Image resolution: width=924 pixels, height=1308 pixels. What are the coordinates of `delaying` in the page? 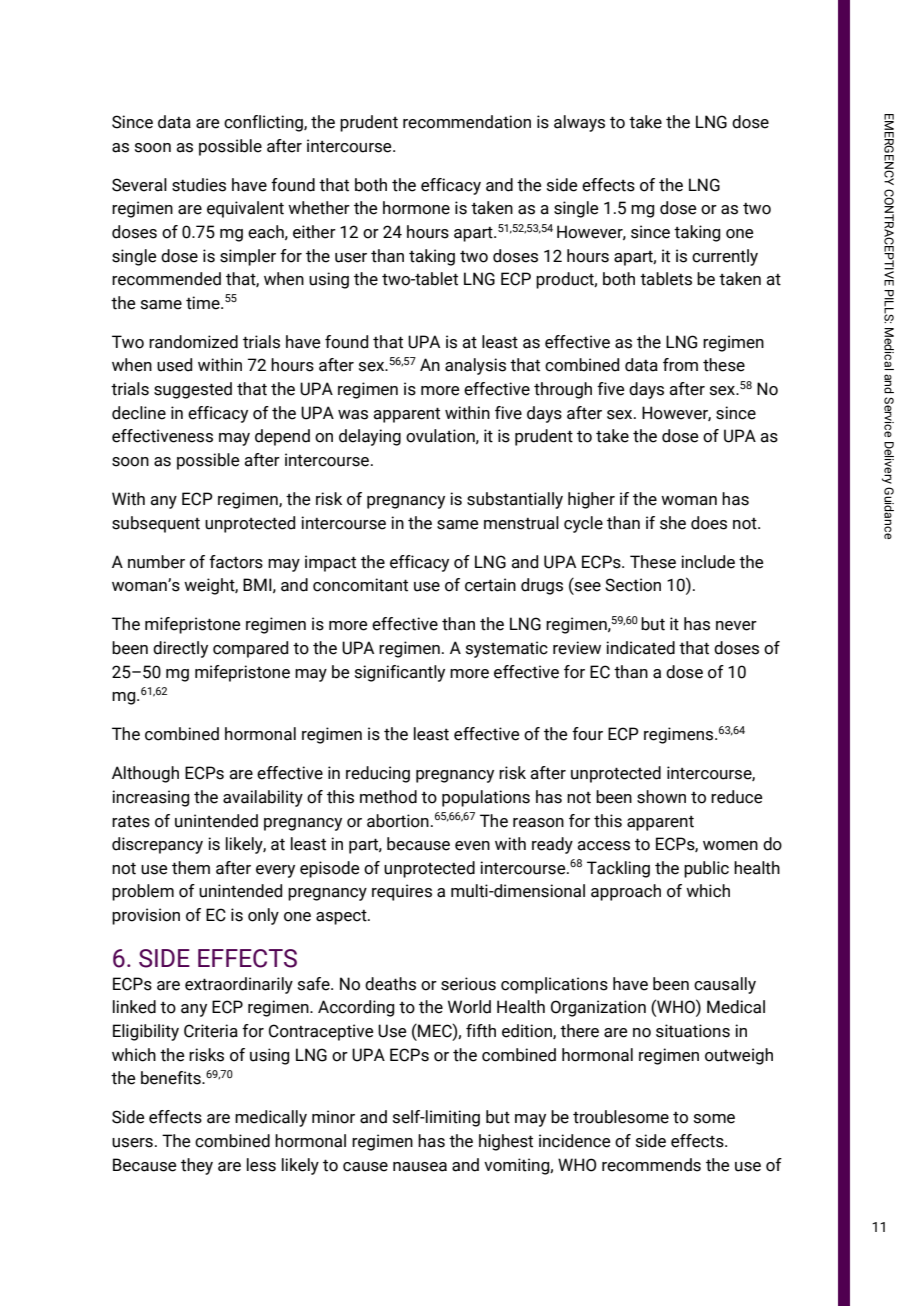 It's located at (370, 437).
